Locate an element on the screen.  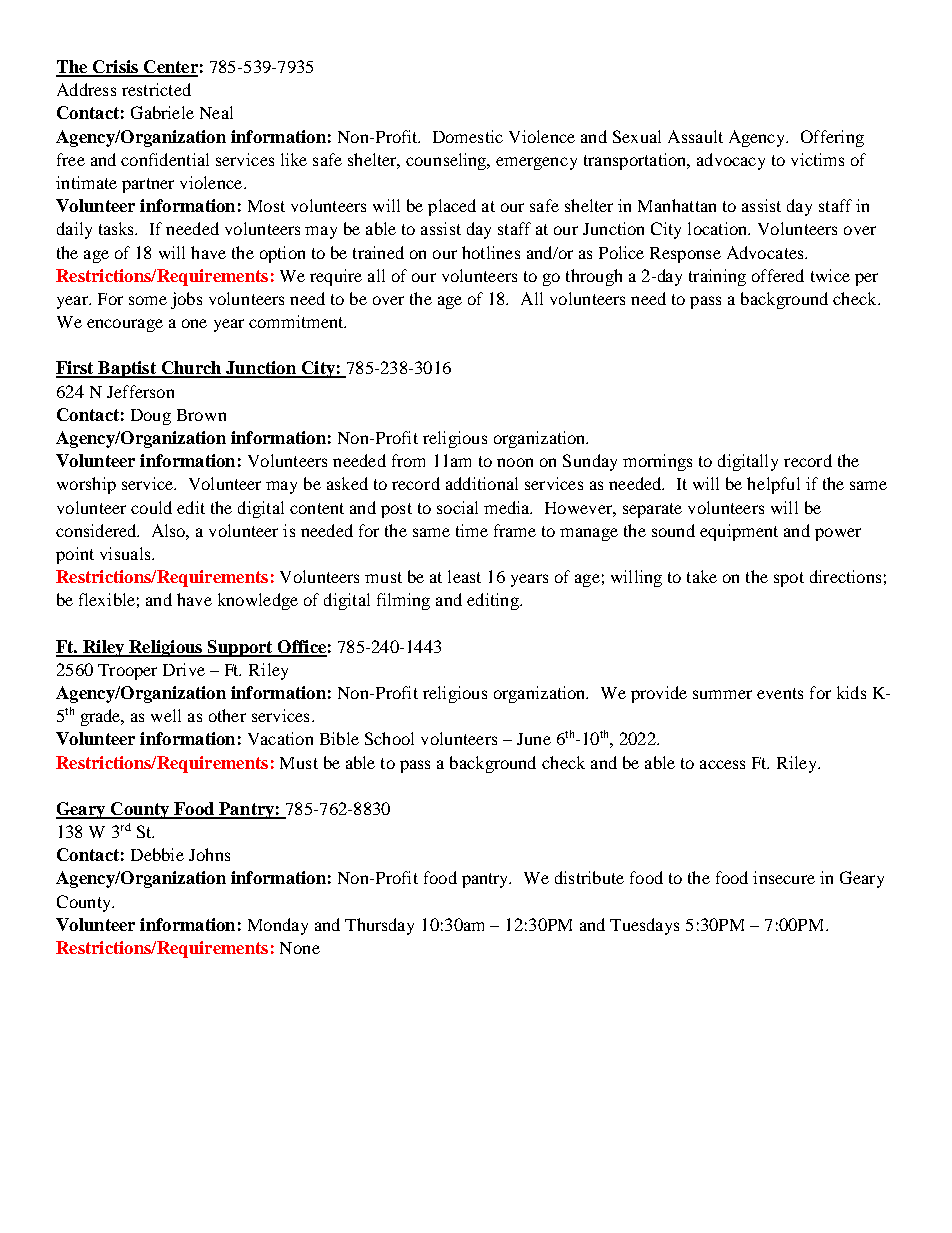
School is located at coordinates (389, 738).
